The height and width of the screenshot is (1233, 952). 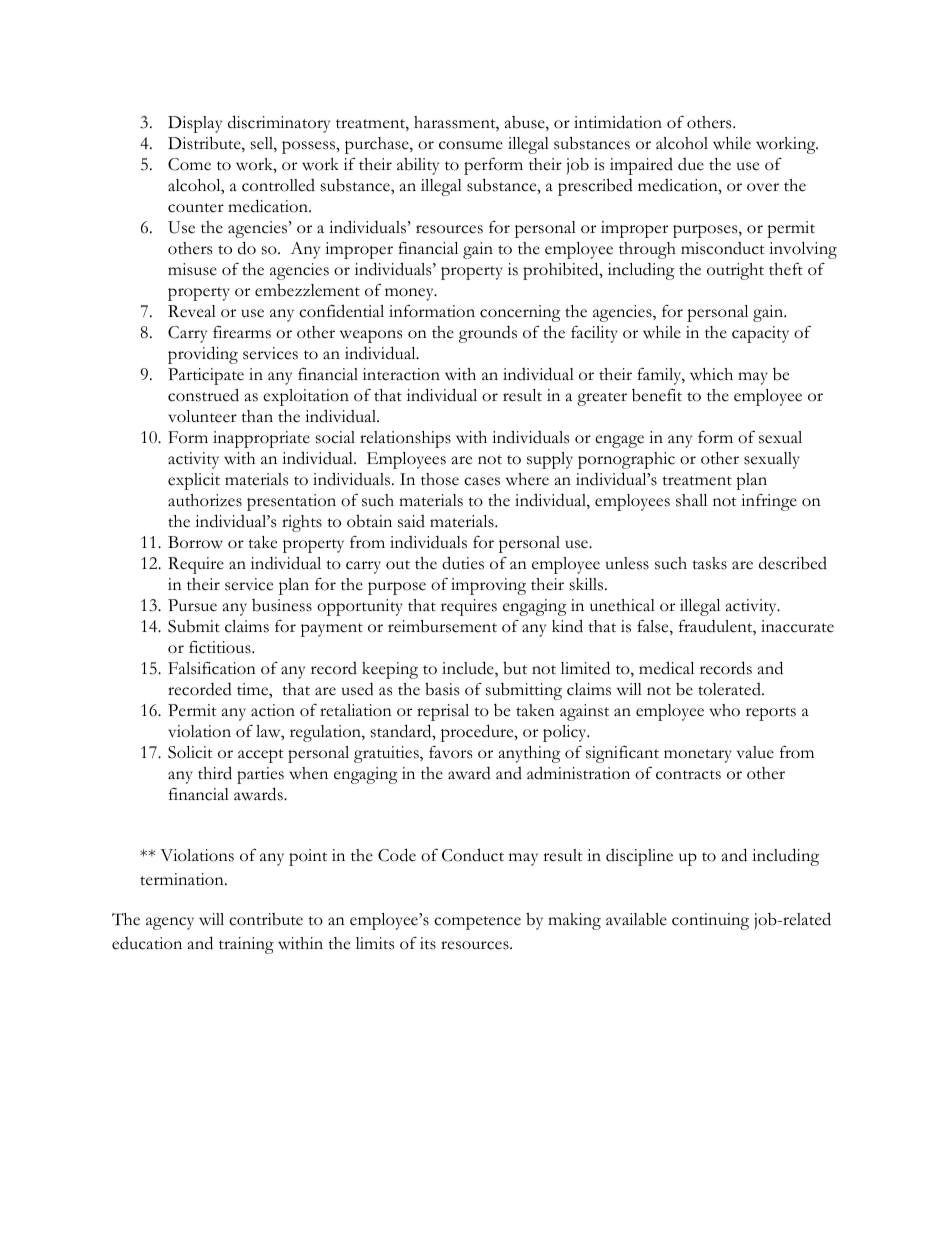 What do you see at coordinates (203, 395) in the screenshot?
I see `construed` at bounding box center [203, 395].
